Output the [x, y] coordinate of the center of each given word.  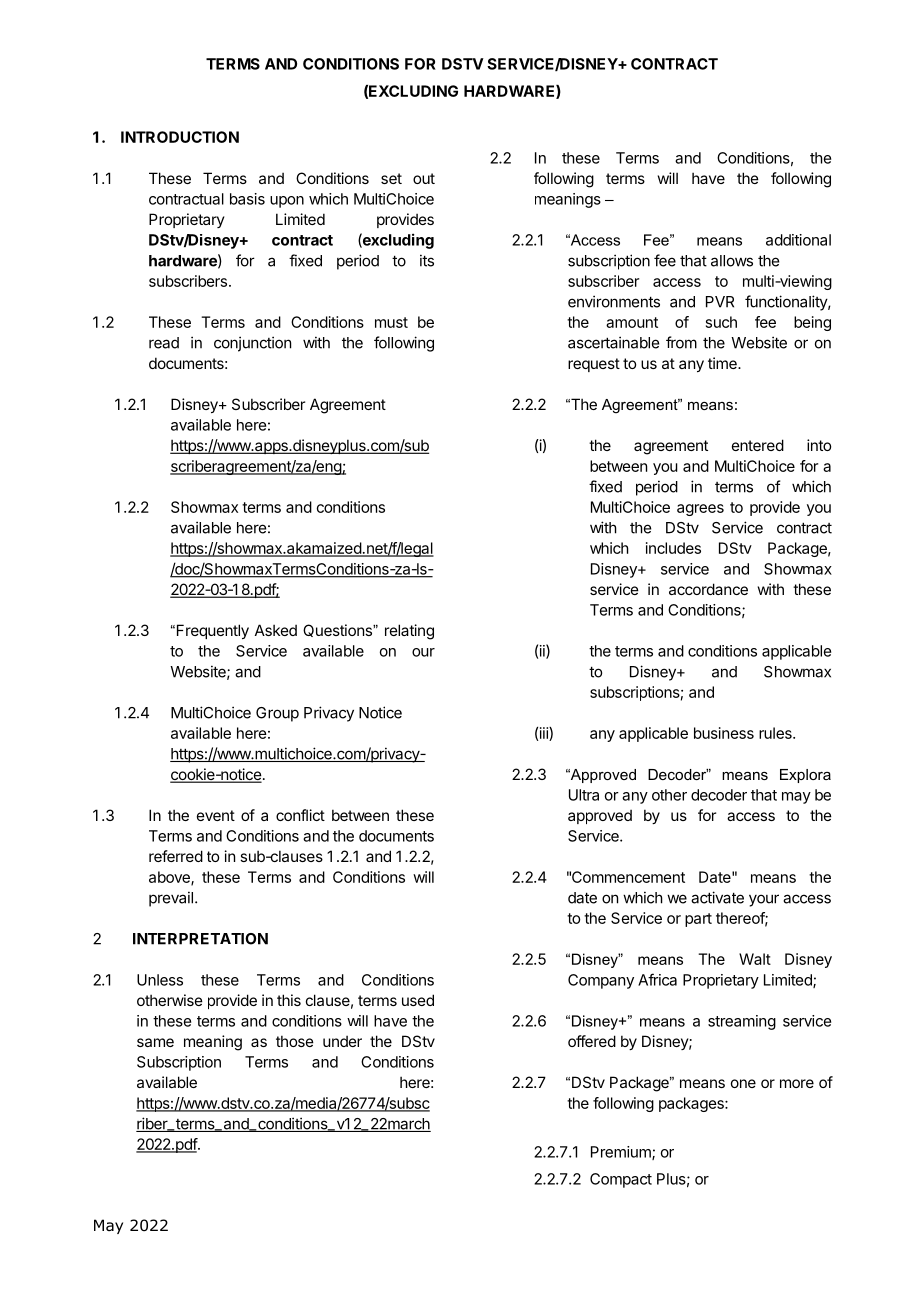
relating [409, 632]
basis [247, 199]
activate [717, 897]
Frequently [211, 631]
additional [798, 240]
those [295, 1041]
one [743, 1083]
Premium [622, 1153]
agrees [700, 510]
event [216, 815]
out [424, 178]
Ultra [584, 795]
